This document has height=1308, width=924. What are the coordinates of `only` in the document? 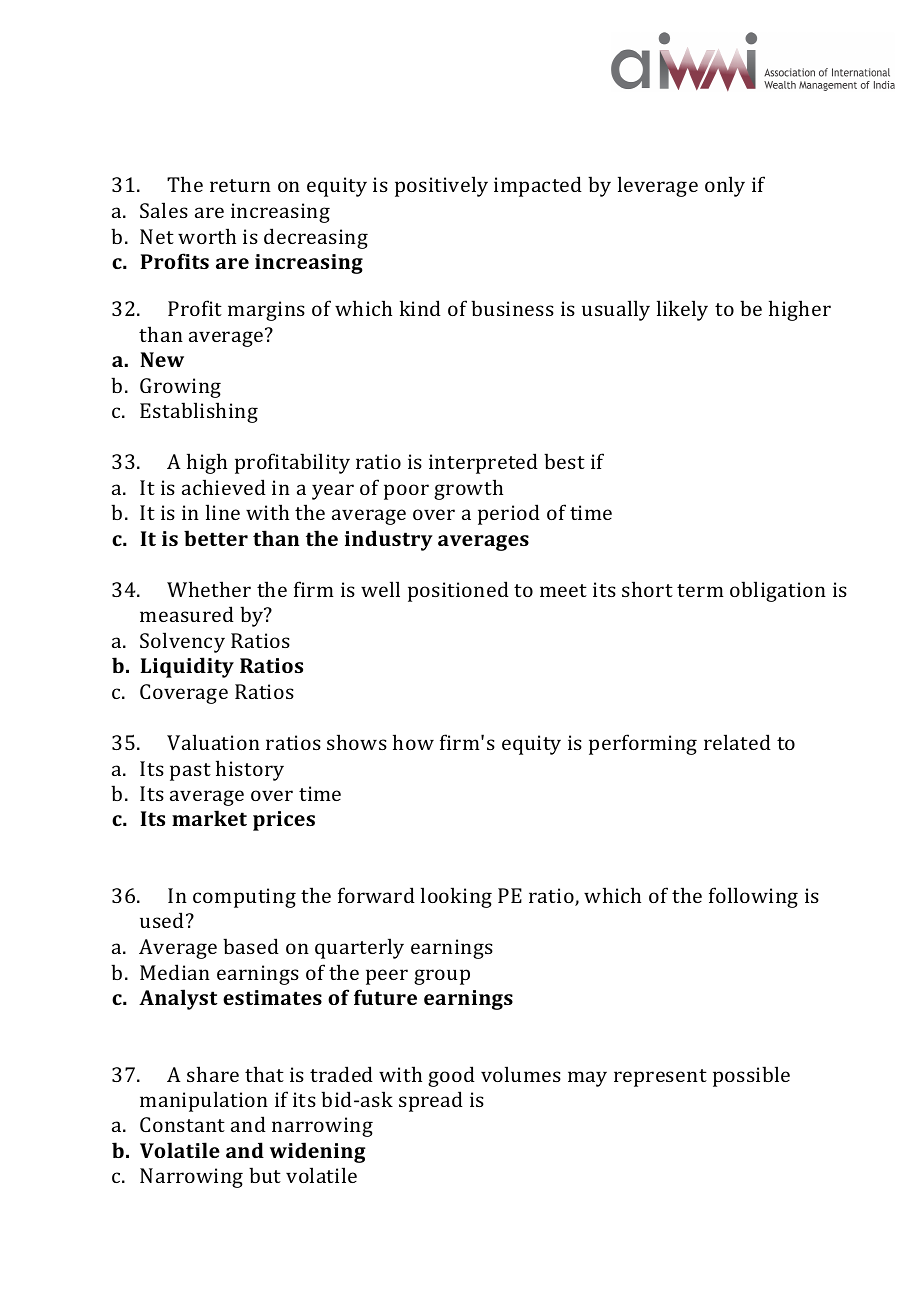 It's located at (725, 186).
